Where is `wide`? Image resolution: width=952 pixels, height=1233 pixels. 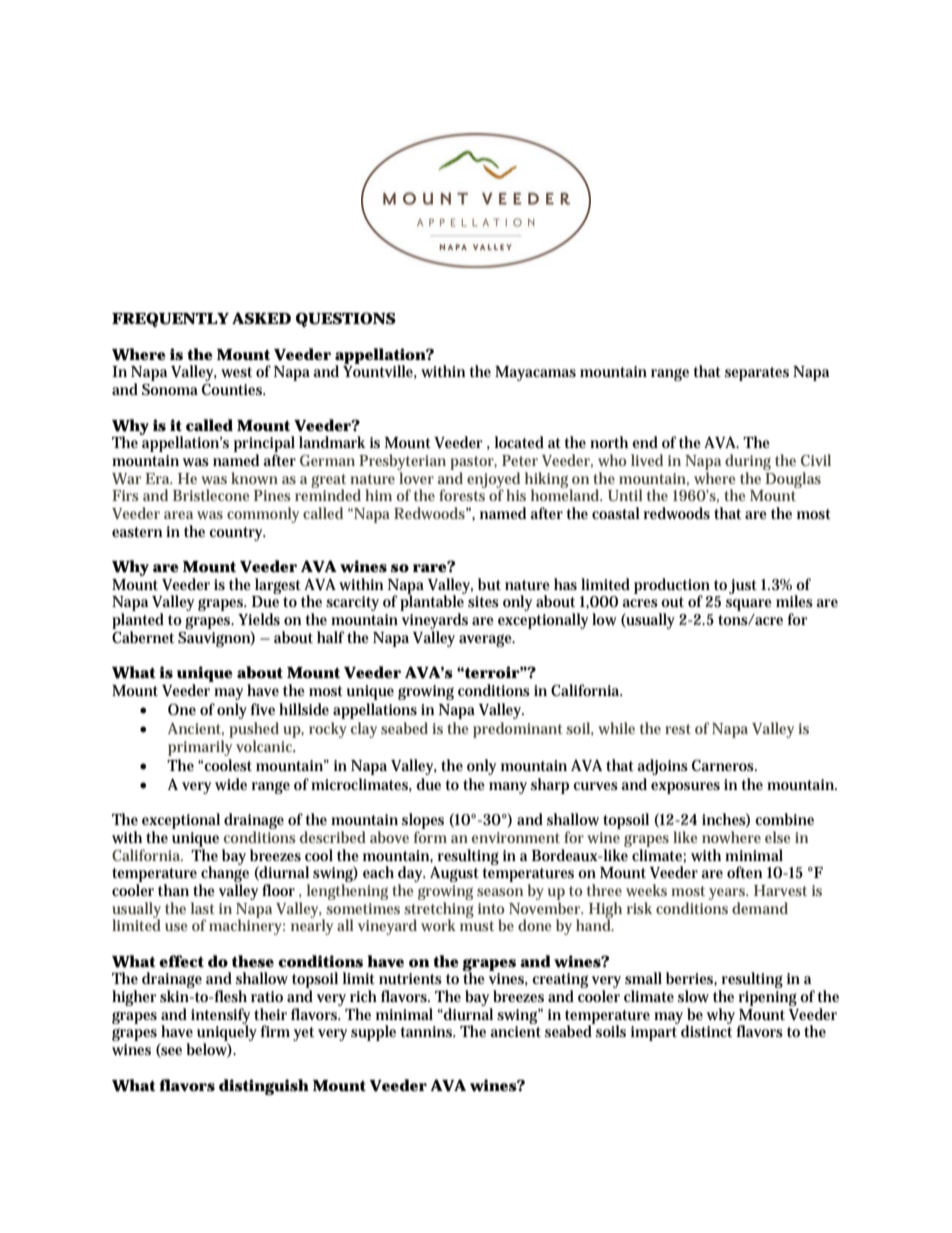
wide is located at coordinates (231, 784).
